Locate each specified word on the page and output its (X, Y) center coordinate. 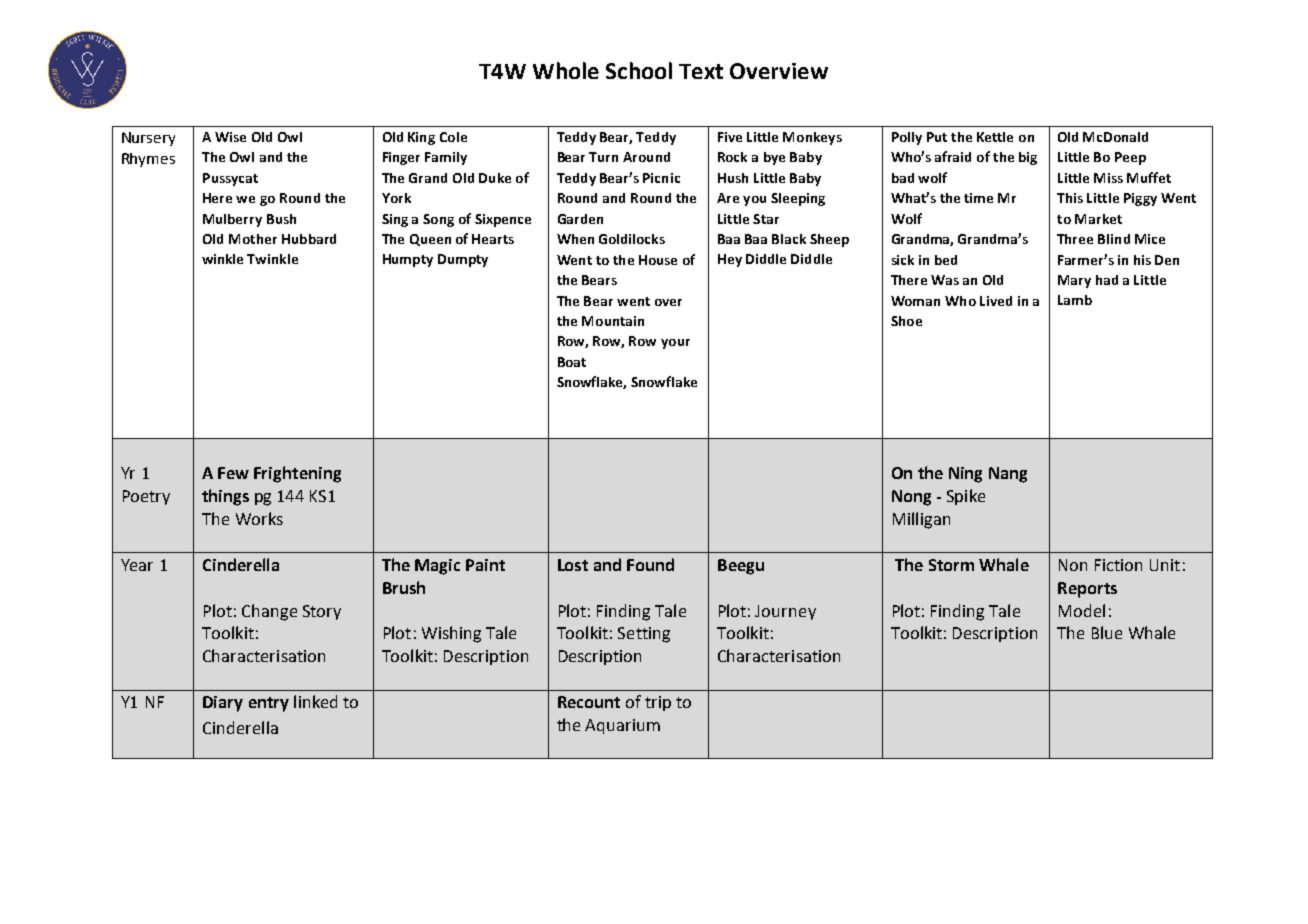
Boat (572, 362)
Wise (230, 137)
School (639, 70)
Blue (1107, 632)
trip (658, 703)
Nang (1008, 475)
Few (233, 473)
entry (269, 704)
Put (937, 137)
